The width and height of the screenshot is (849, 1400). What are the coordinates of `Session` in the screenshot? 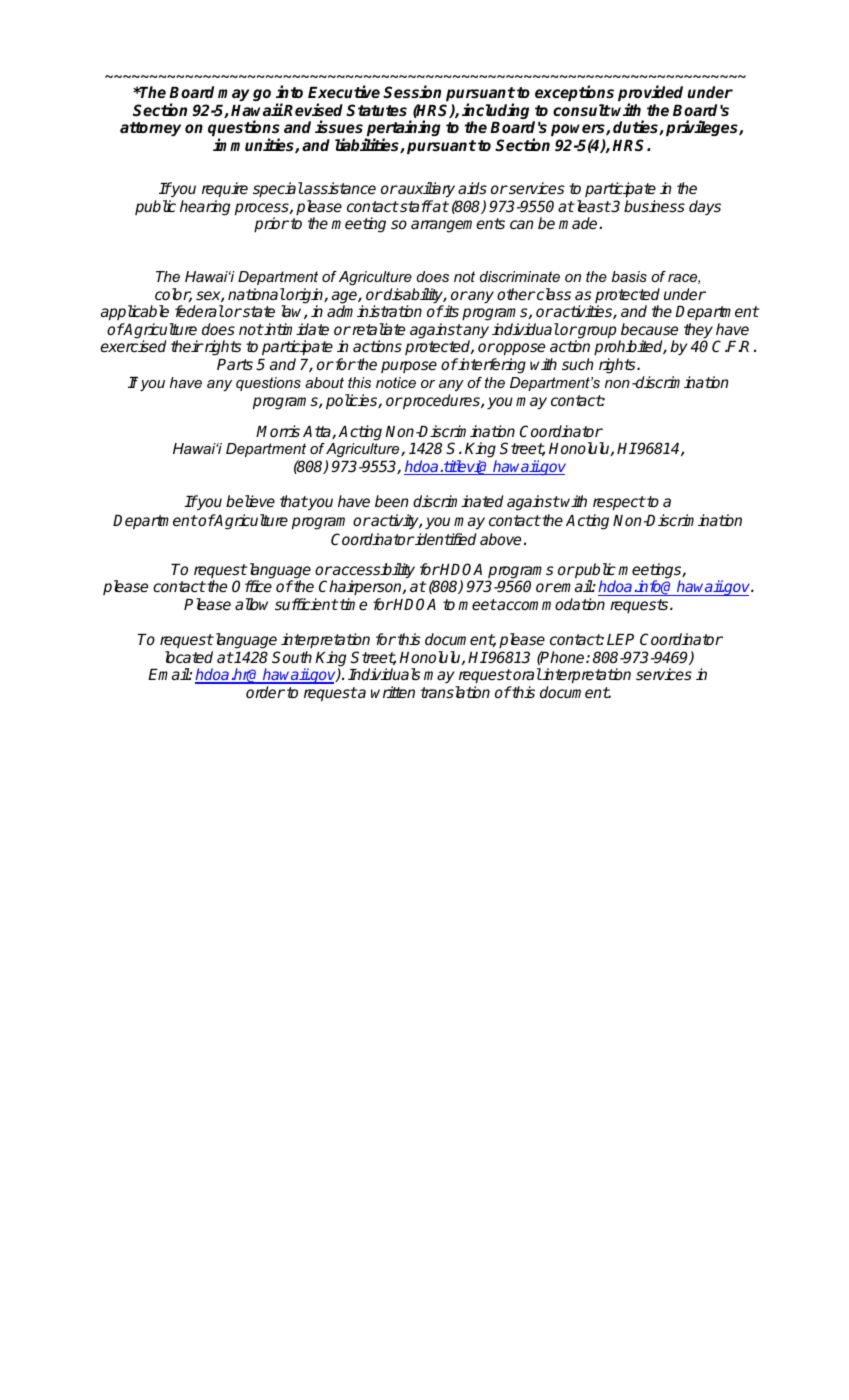 It's located at (412, 92).
